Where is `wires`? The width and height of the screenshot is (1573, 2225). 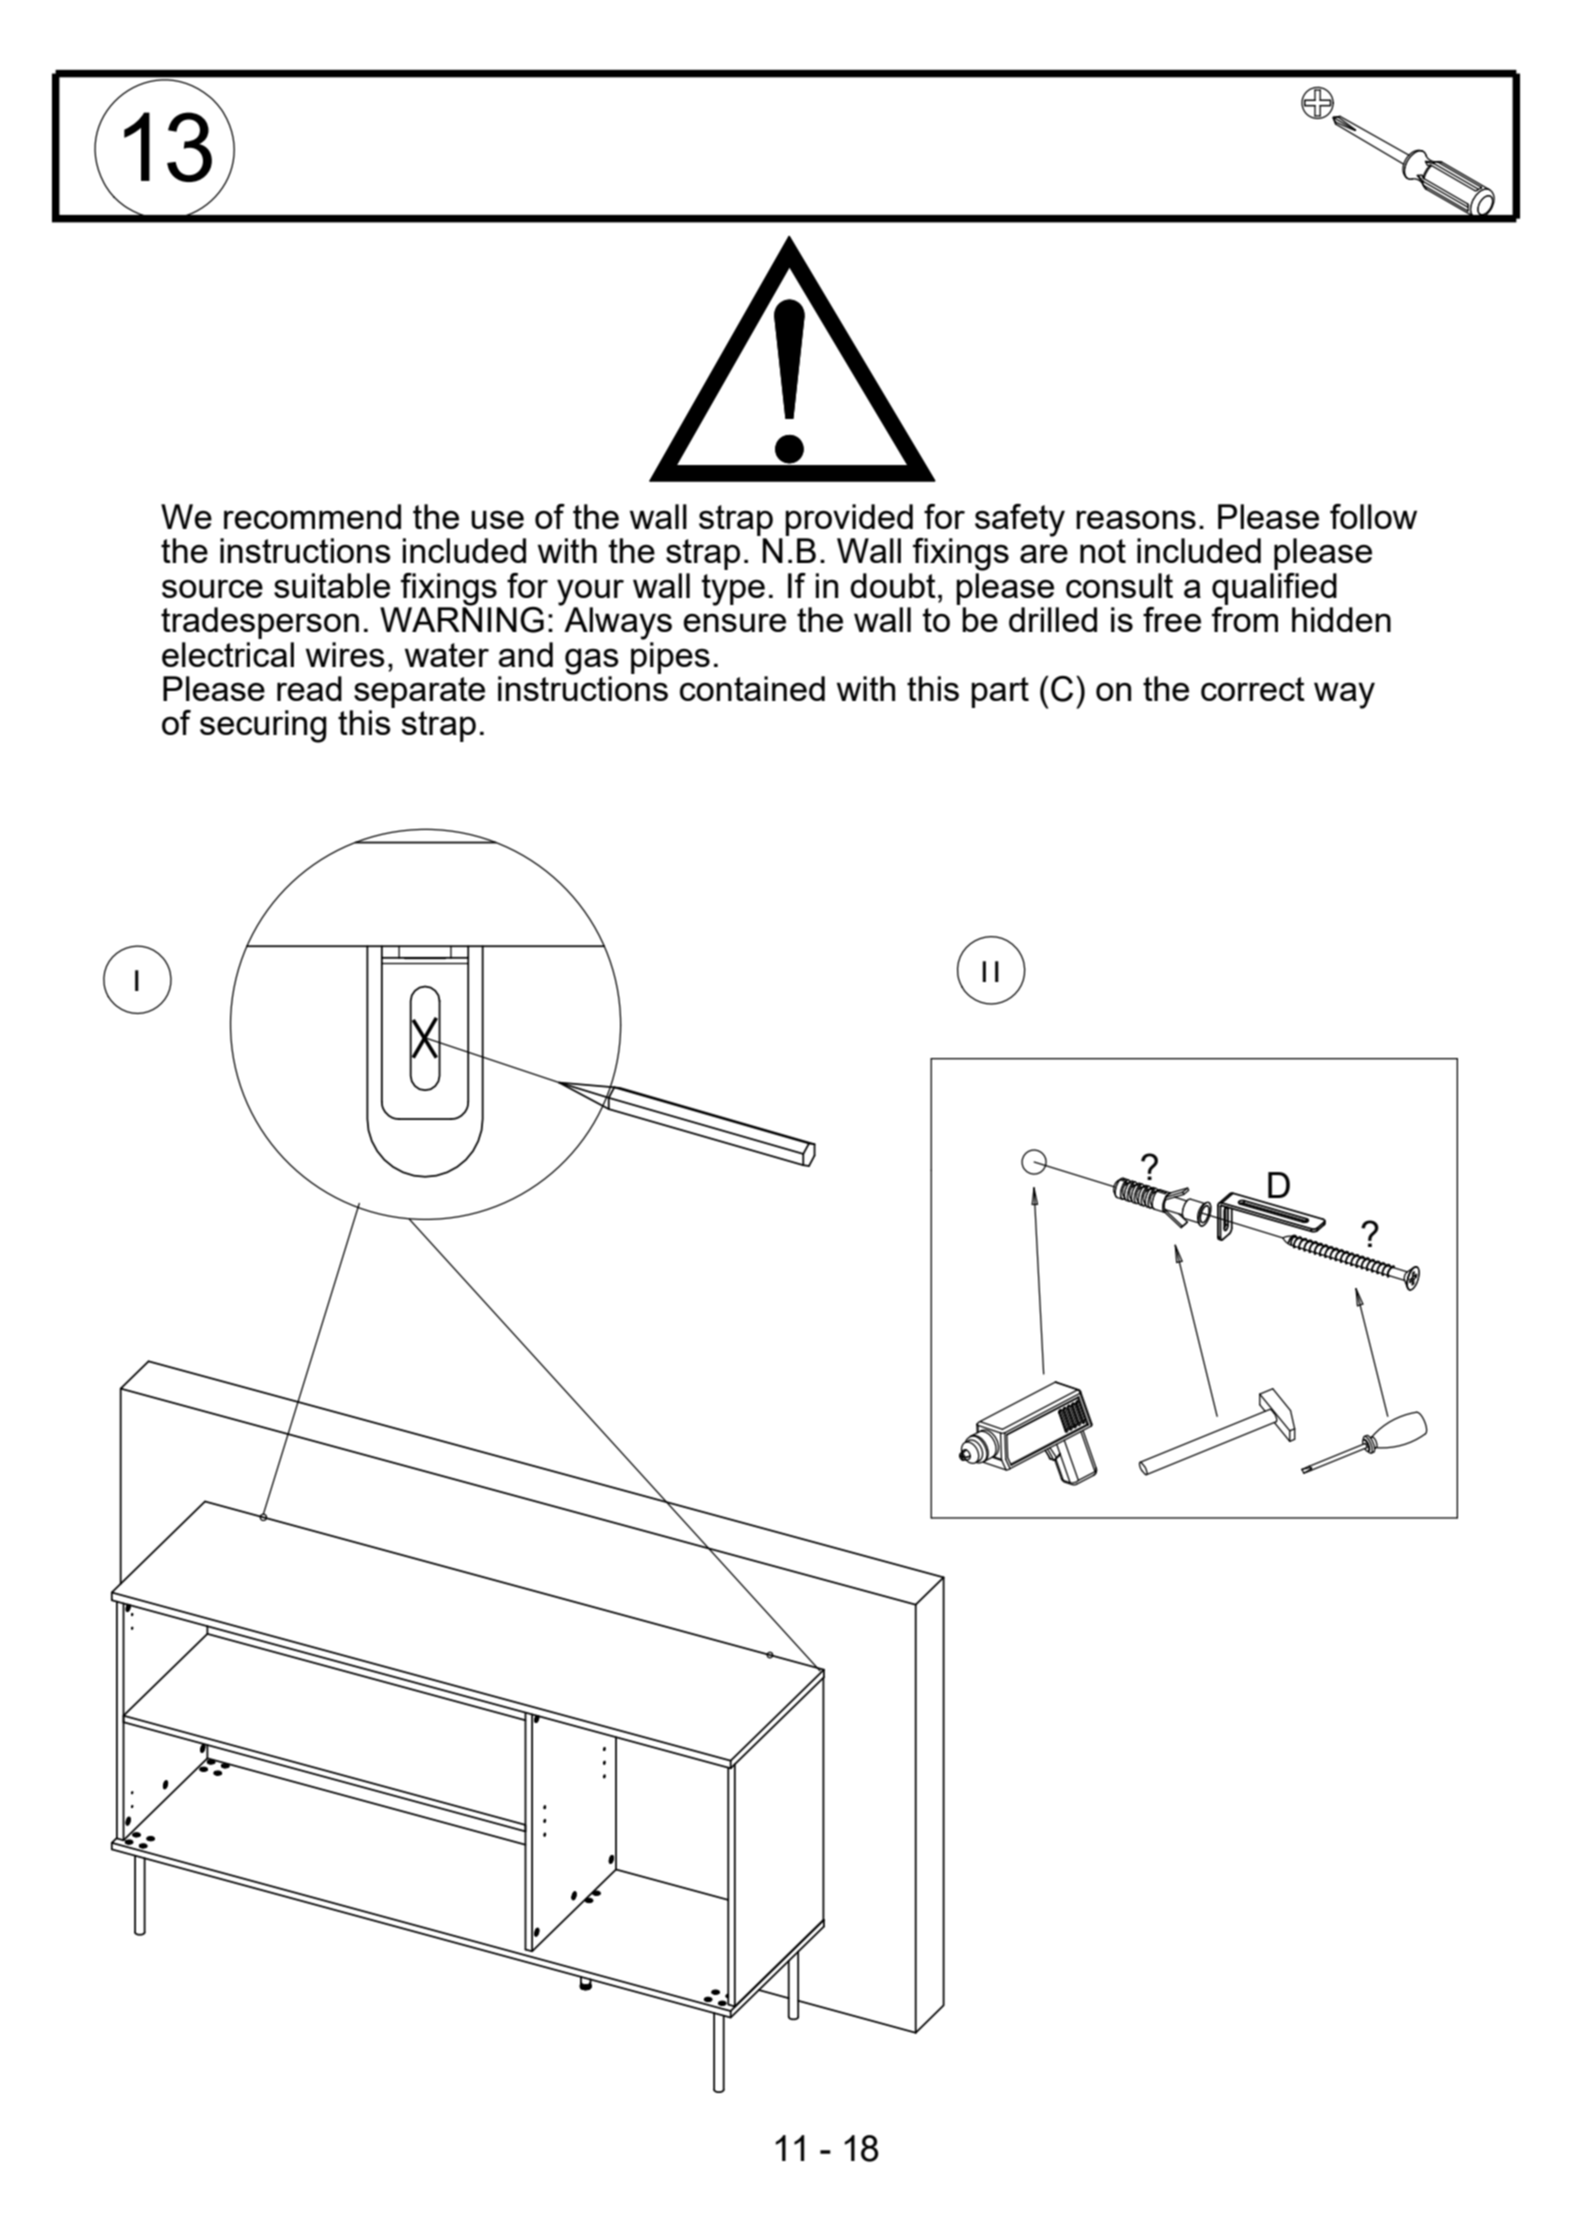
wires is located at coordinates (345, 654).
